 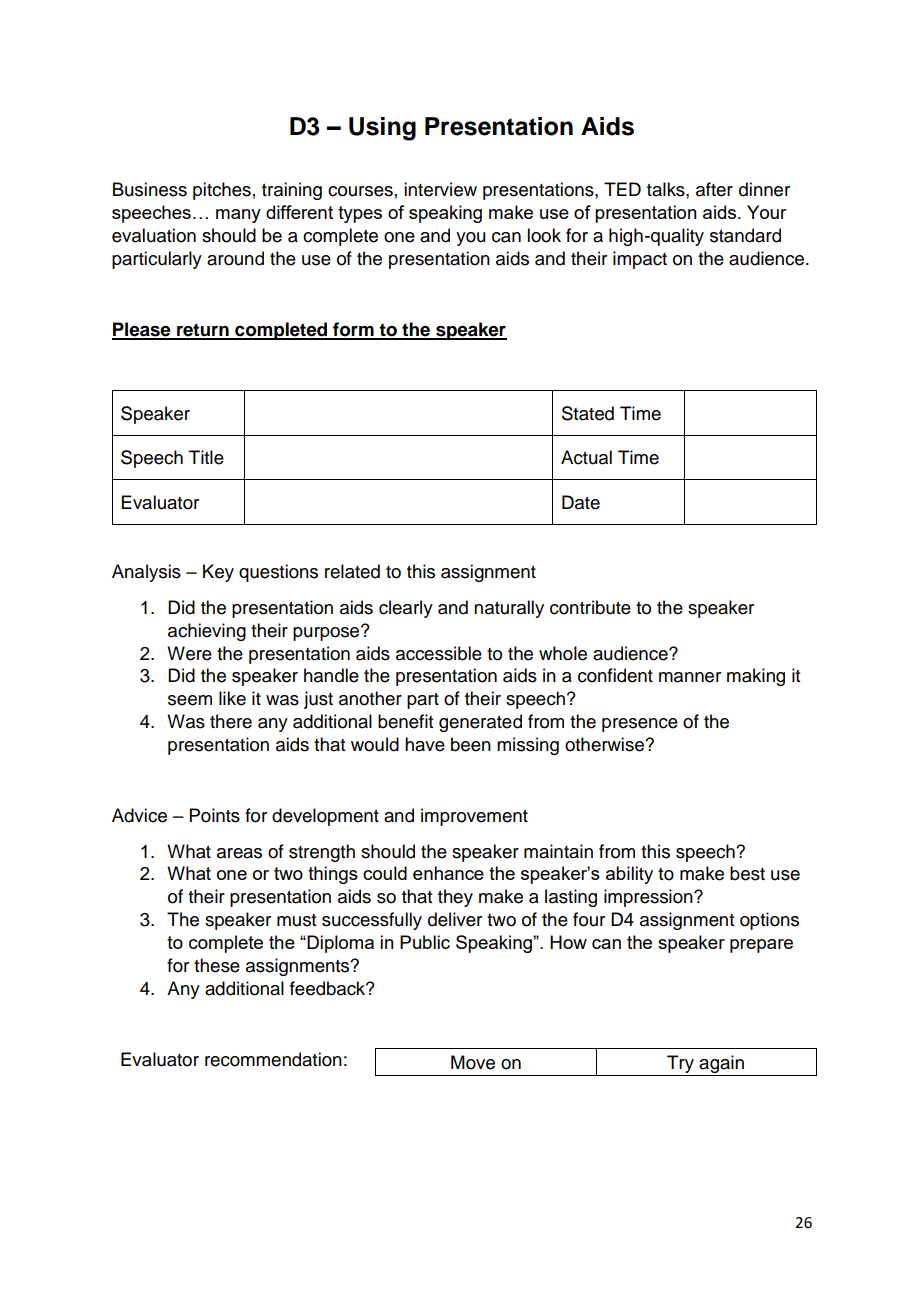 I want to click on recommendation, so click(x=273, y=1059).
